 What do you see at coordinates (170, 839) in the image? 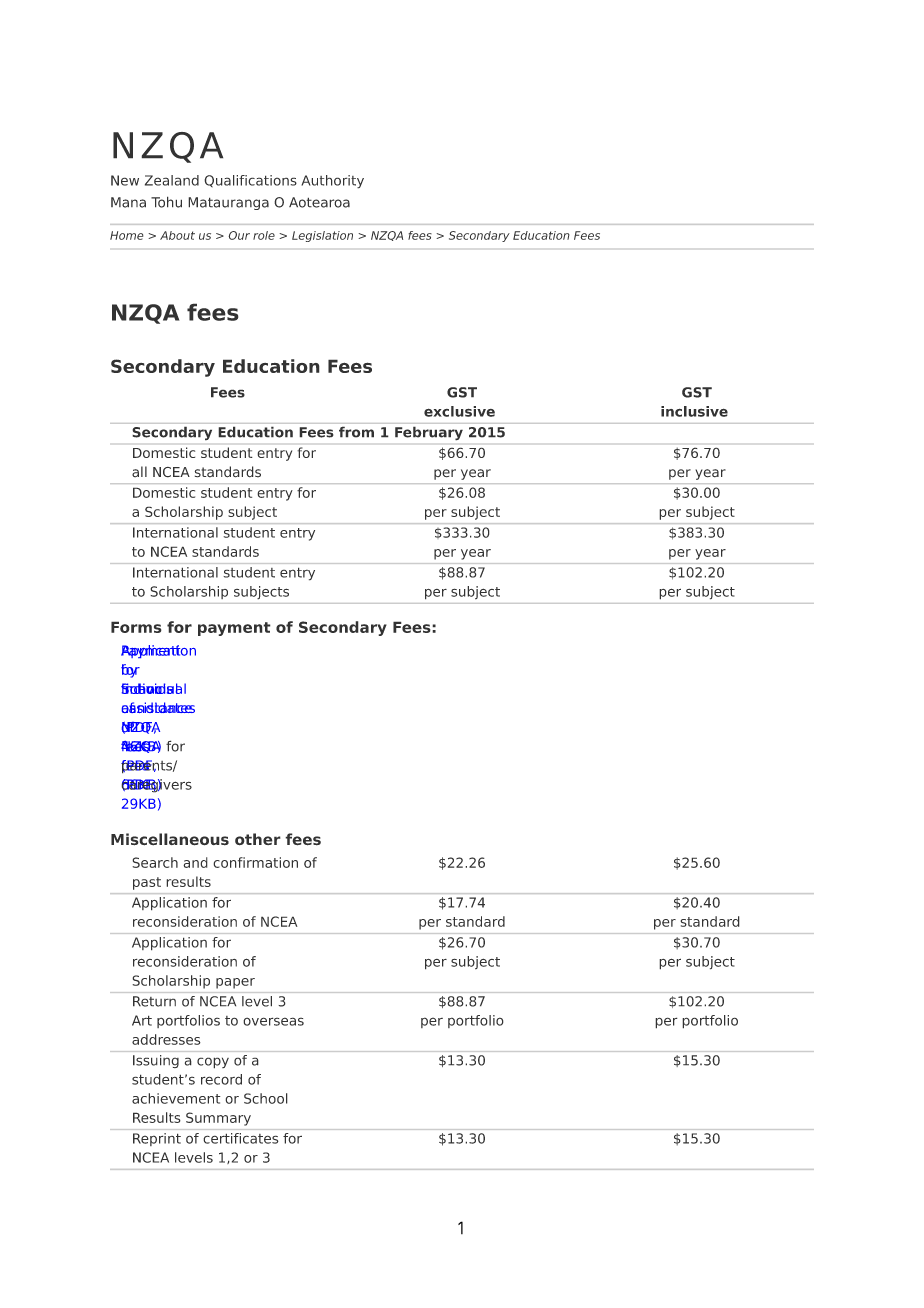
I see `Miscellaneous` at bounding box center [170, 839].
